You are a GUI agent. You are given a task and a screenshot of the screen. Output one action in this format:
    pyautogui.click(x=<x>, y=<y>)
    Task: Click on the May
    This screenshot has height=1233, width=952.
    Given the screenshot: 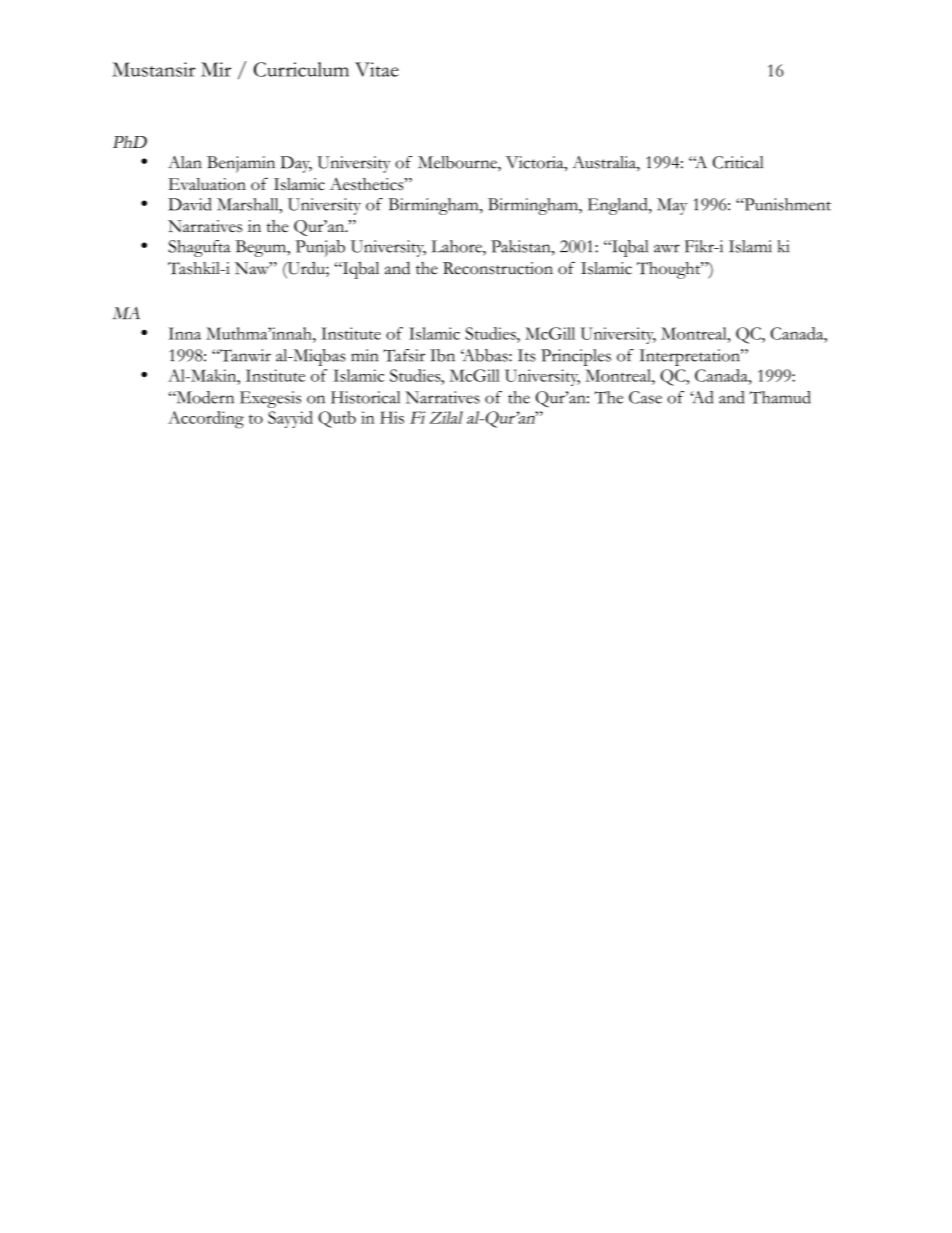 What is the action you would take?
    pyautogui.click(x=672, y=206)
